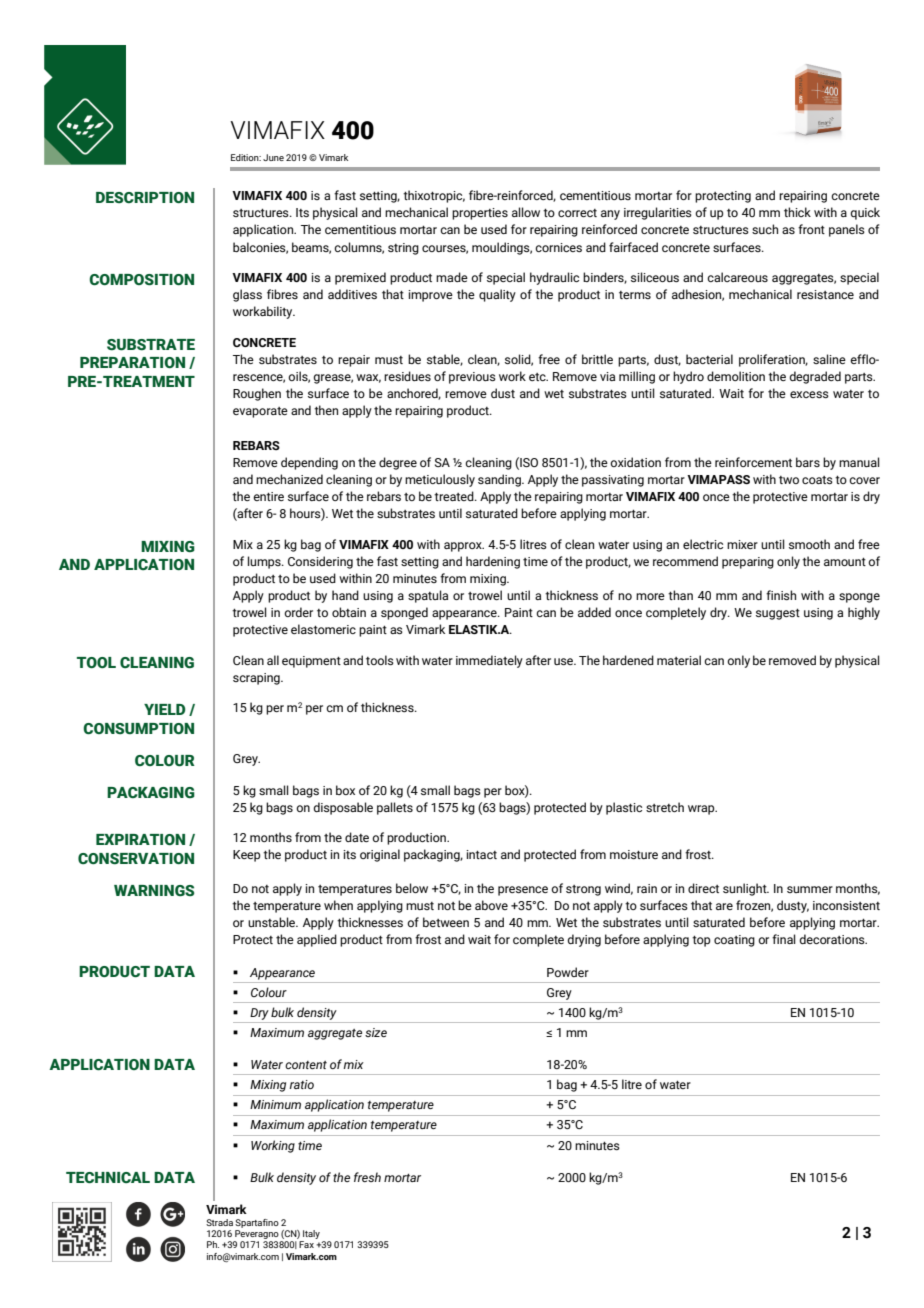 This image has height=1308, width=924. I want to click on approx, so click(464, 547).
